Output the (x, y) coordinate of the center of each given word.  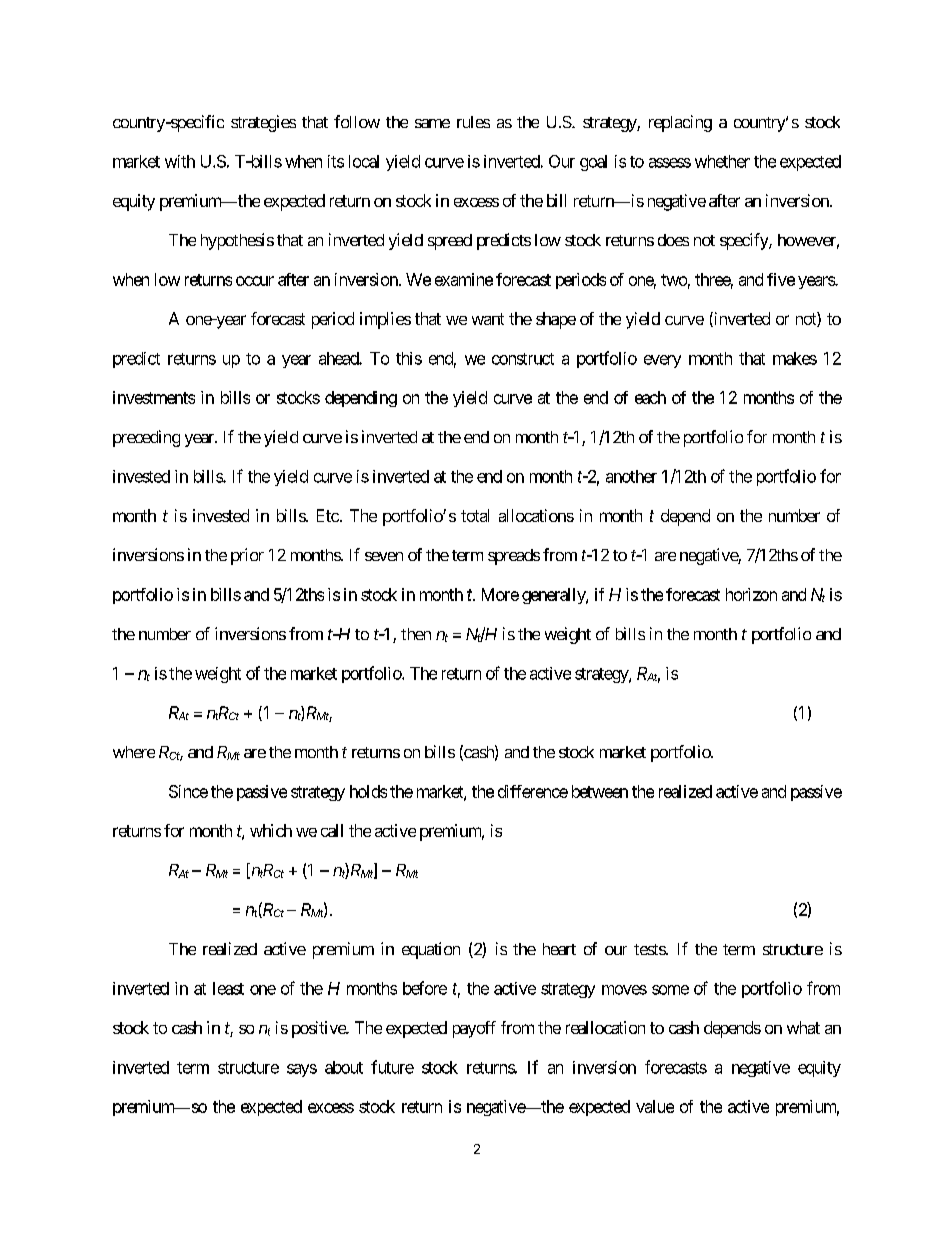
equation (431, 950)
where (134, 752)
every (662, 361)
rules (473, 122)
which (271, 830)
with (180, 161)
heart (559, 949)
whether (722, 161)
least (228, 988)
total (475, 515)
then (416, 634)
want (488, 319)
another (631, 476)
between (600, 791)
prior (247, 556)
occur (255, 281)
